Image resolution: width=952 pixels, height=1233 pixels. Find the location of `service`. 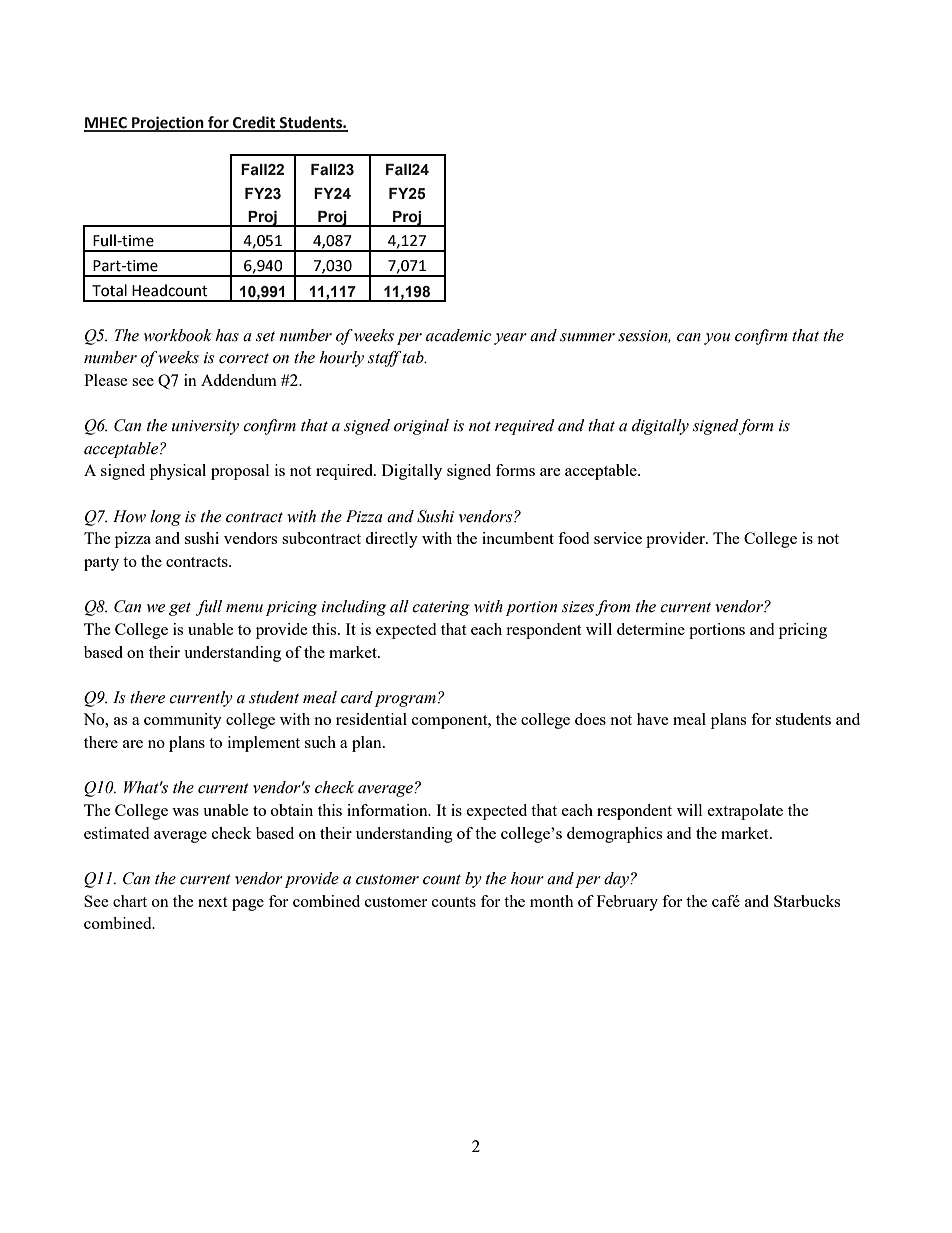

service is located at coordinates (618, 538).
